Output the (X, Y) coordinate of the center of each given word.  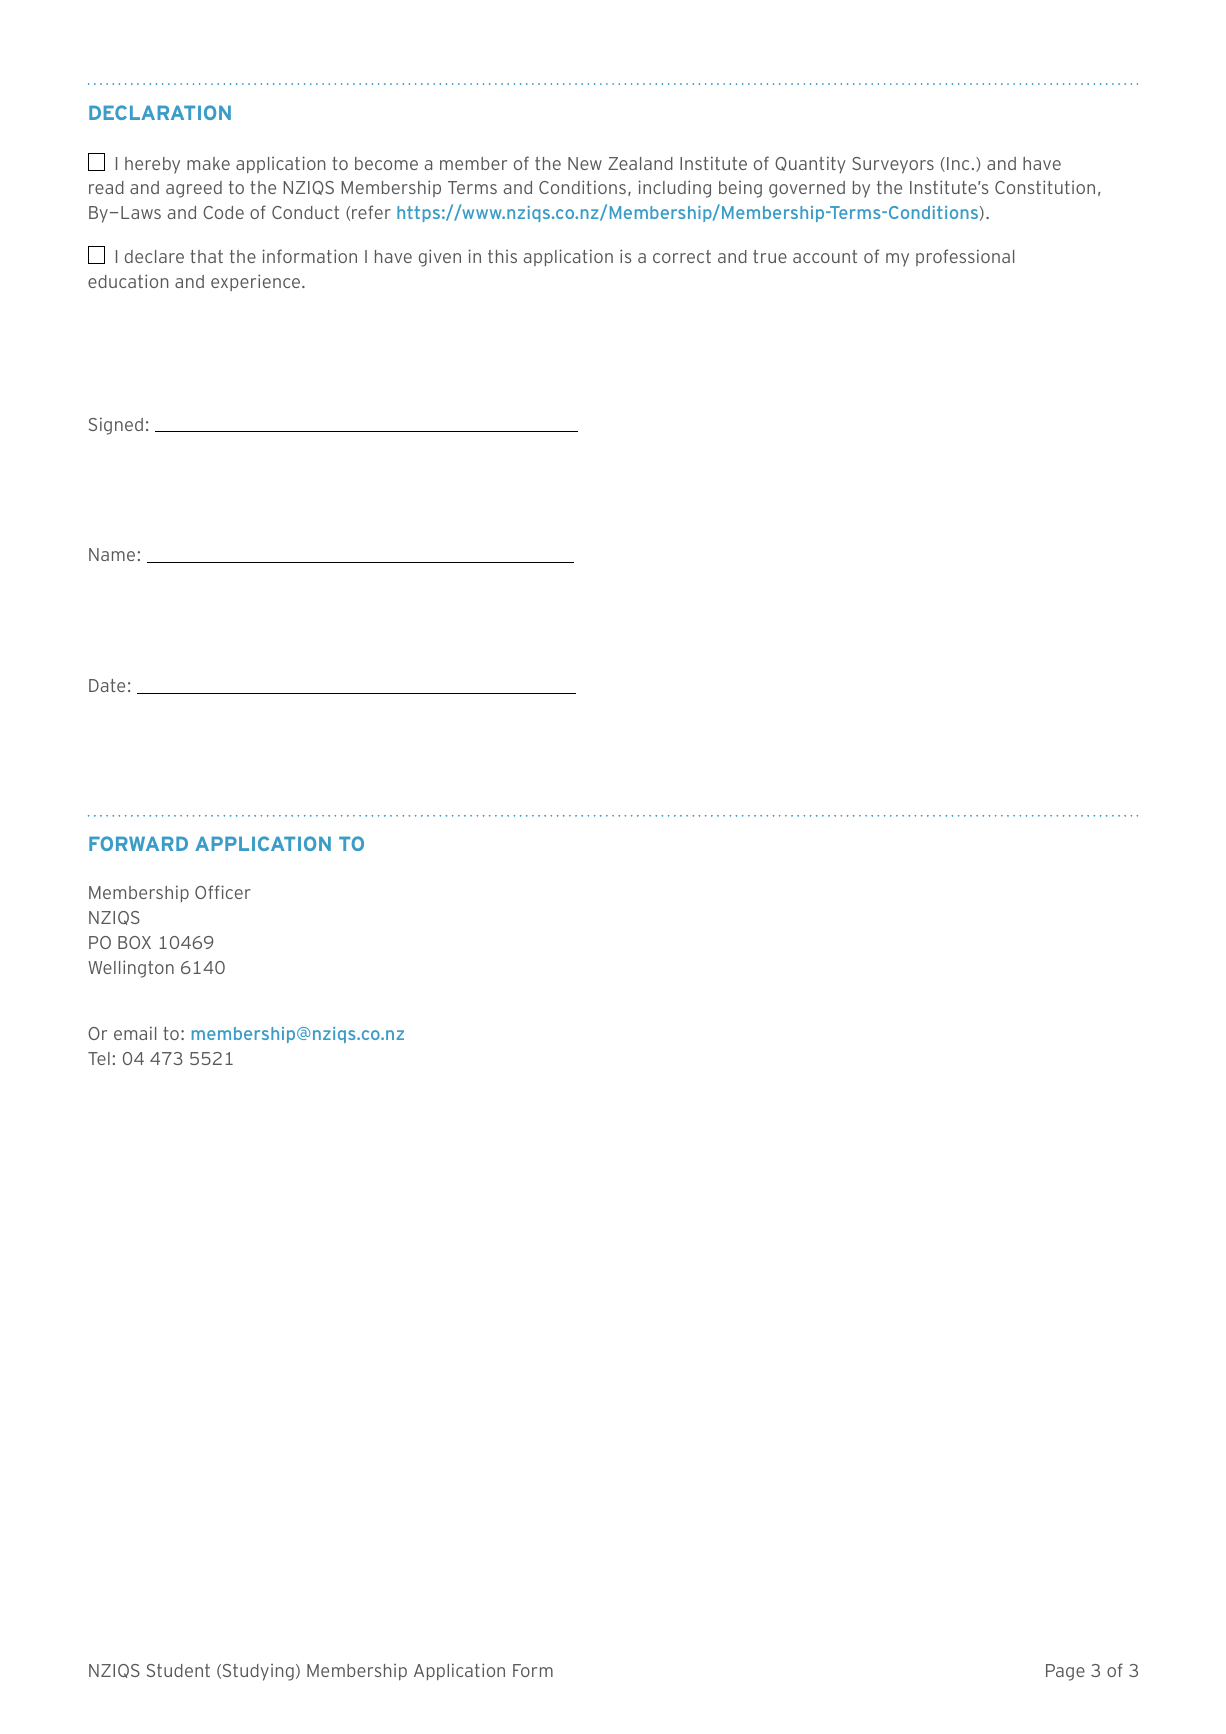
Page (1065, 1672)
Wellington (131, 969)
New (585, 163)
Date (107, 685)
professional (965, 257)
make (208, 163)
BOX (134, 942)
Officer (223, 892)
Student (178, 1670)
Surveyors (893, 165)
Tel (99, 1058)
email (135, 1033)
